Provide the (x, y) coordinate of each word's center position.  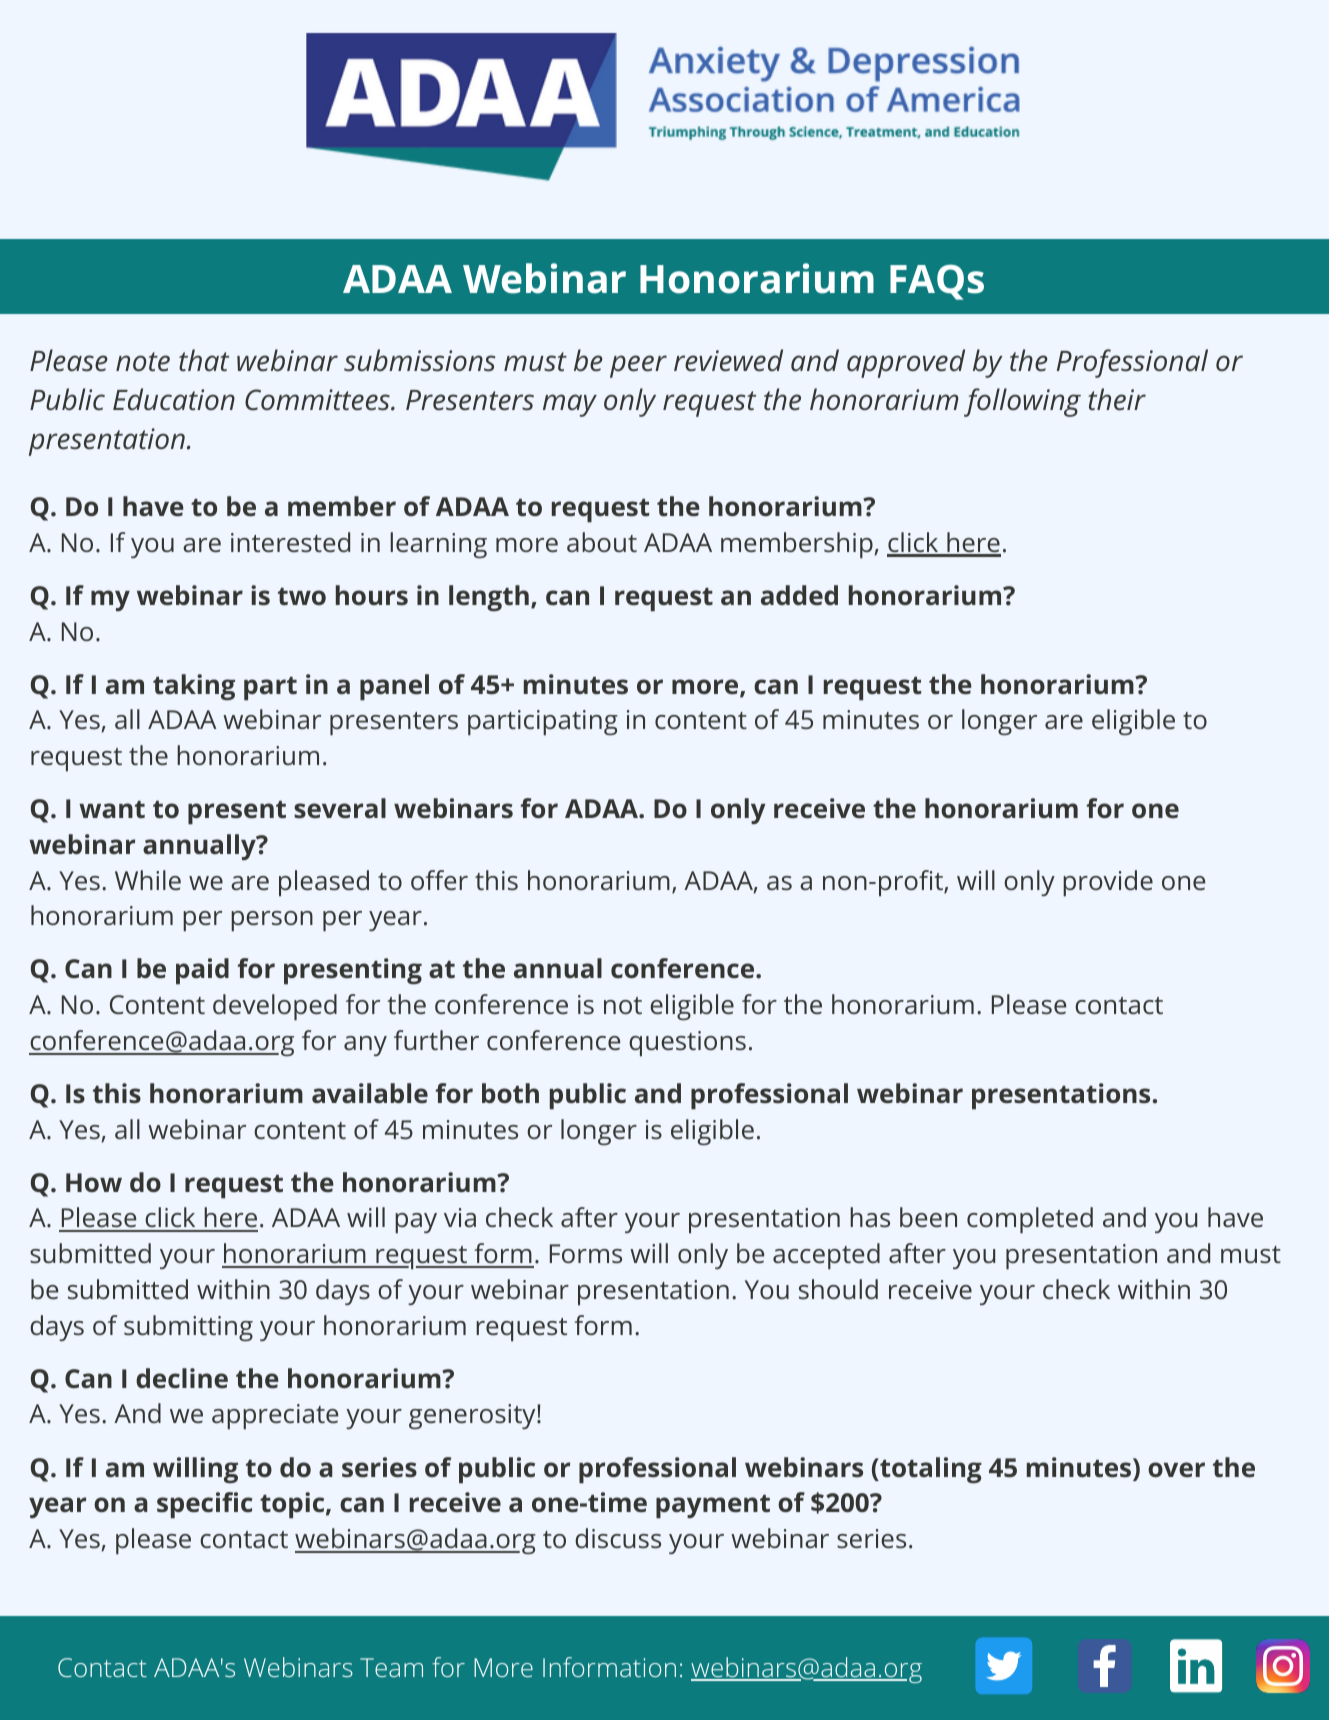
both (510, 1093)
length (489, 598)
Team (391, 1667)
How (94, 1182)
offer (439, 880)
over (1176, 1469)
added (799, 595)
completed (1030, 1220)
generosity (473, 1416)
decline (182, 1378)
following (1022, 402)
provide (1108, 883)
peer (638, 366)
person (272, 921)
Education (174, 399)
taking (194, 687)
